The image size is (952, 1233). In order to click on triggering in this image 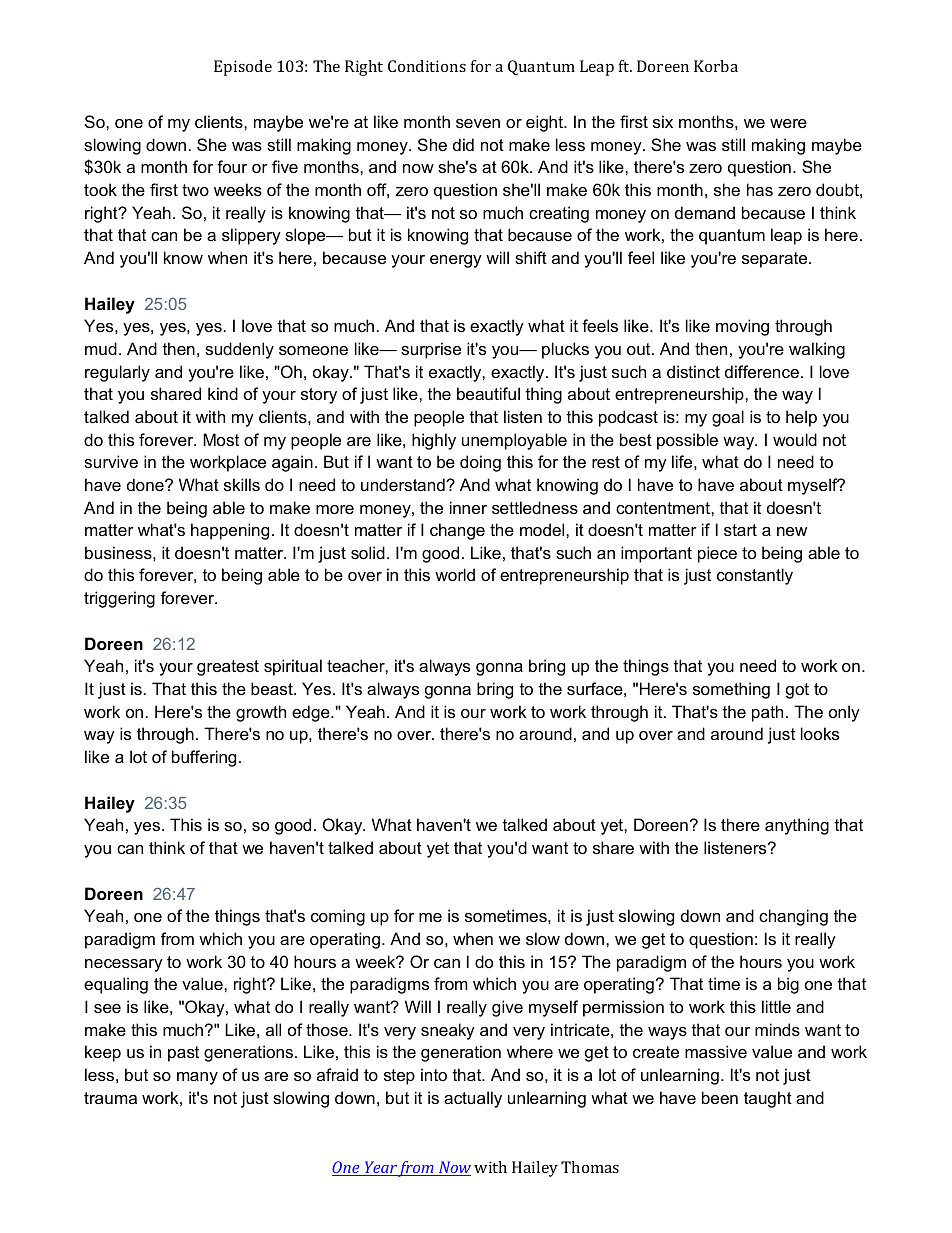, I will do `click(119, 599)`.
